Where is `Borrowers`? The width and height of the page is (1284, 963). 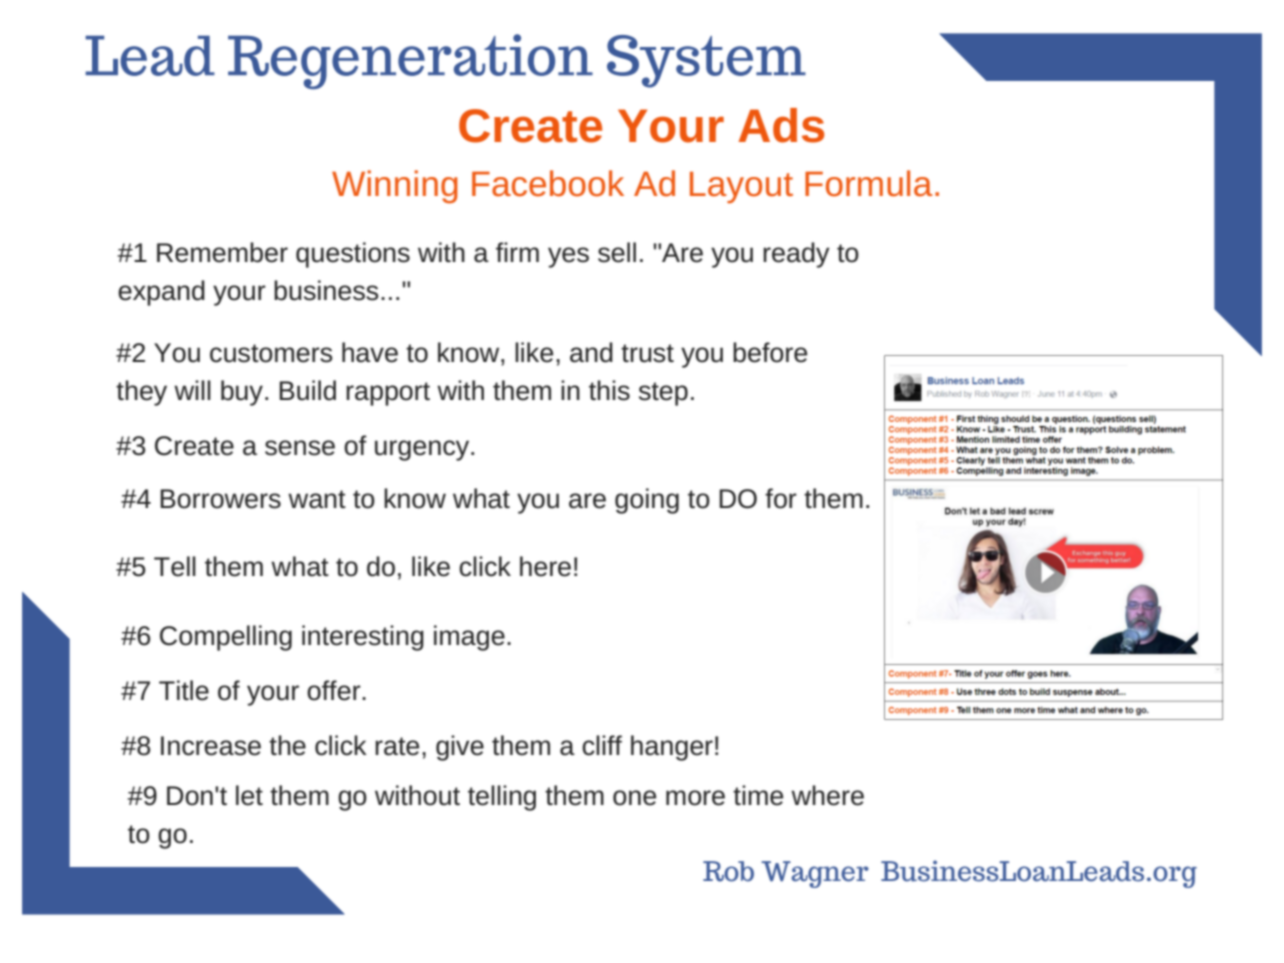 Borrowers is located at coordinates (220, 499).
